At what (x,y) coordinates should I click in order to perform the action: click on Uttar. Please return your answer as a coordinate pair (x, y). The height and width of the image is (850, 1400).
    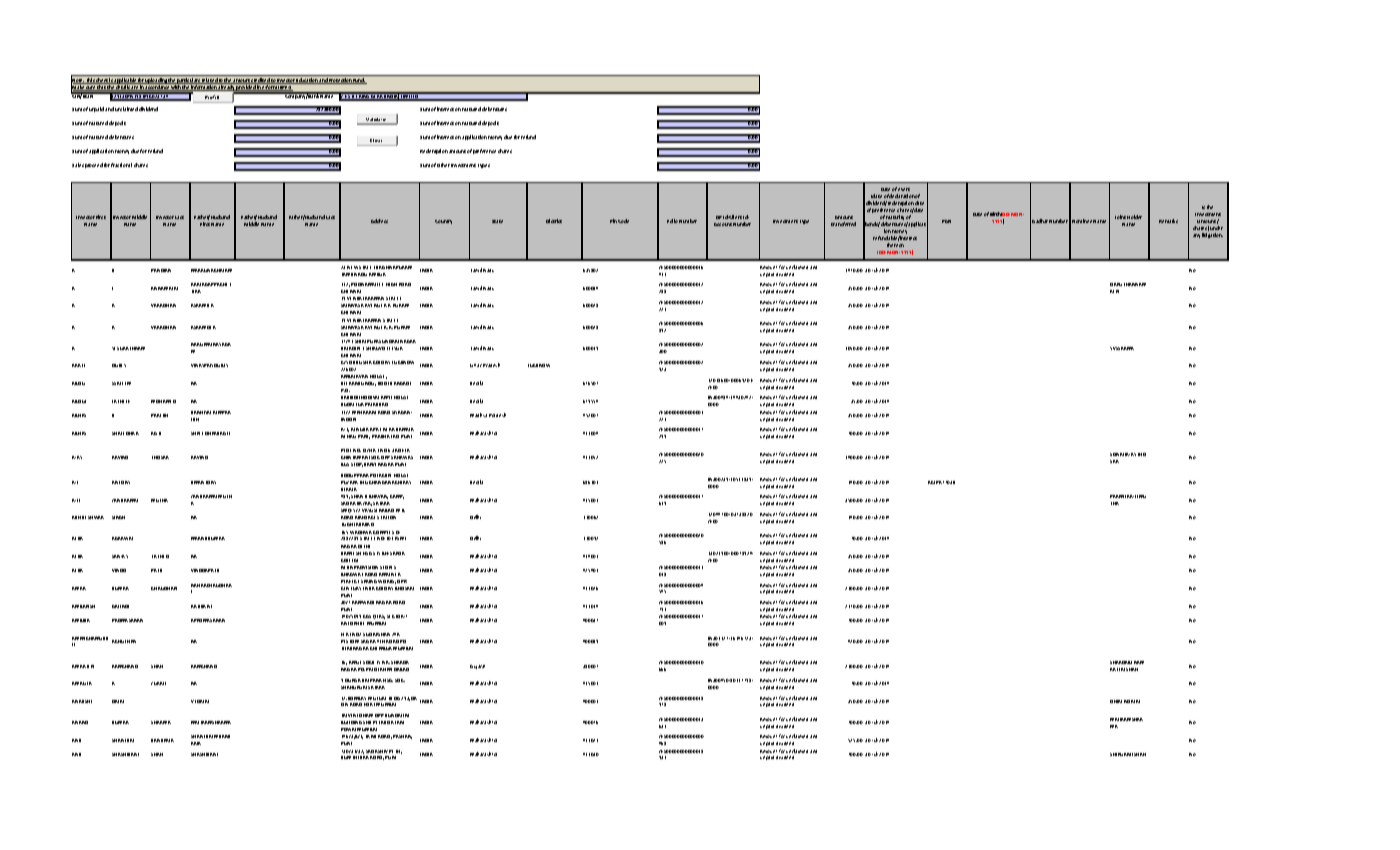
    Looking at the image, I should click on (476, 365).
